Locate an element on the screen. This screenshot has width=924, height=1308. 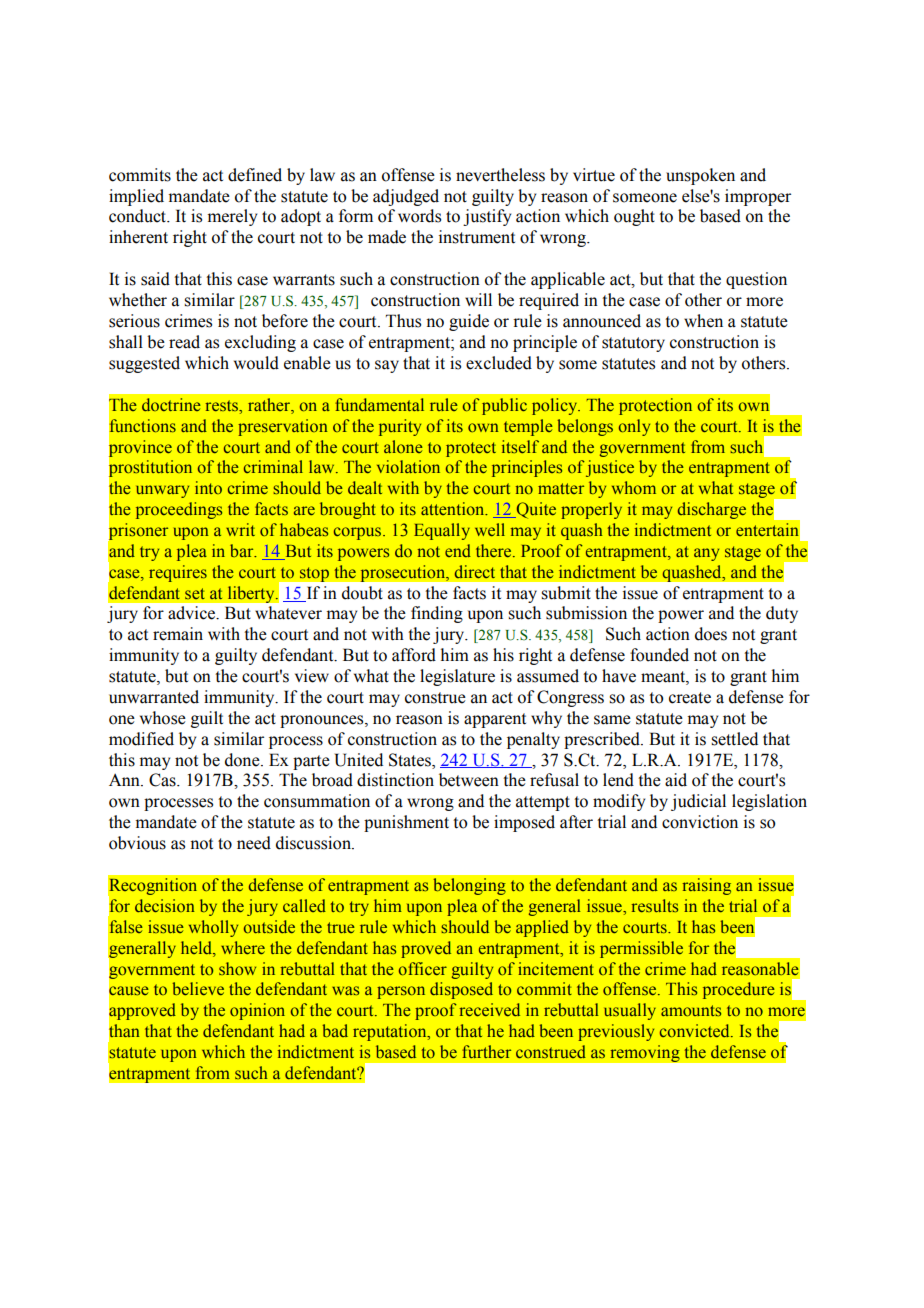
opinion is located at coordinates (257, 1011).
